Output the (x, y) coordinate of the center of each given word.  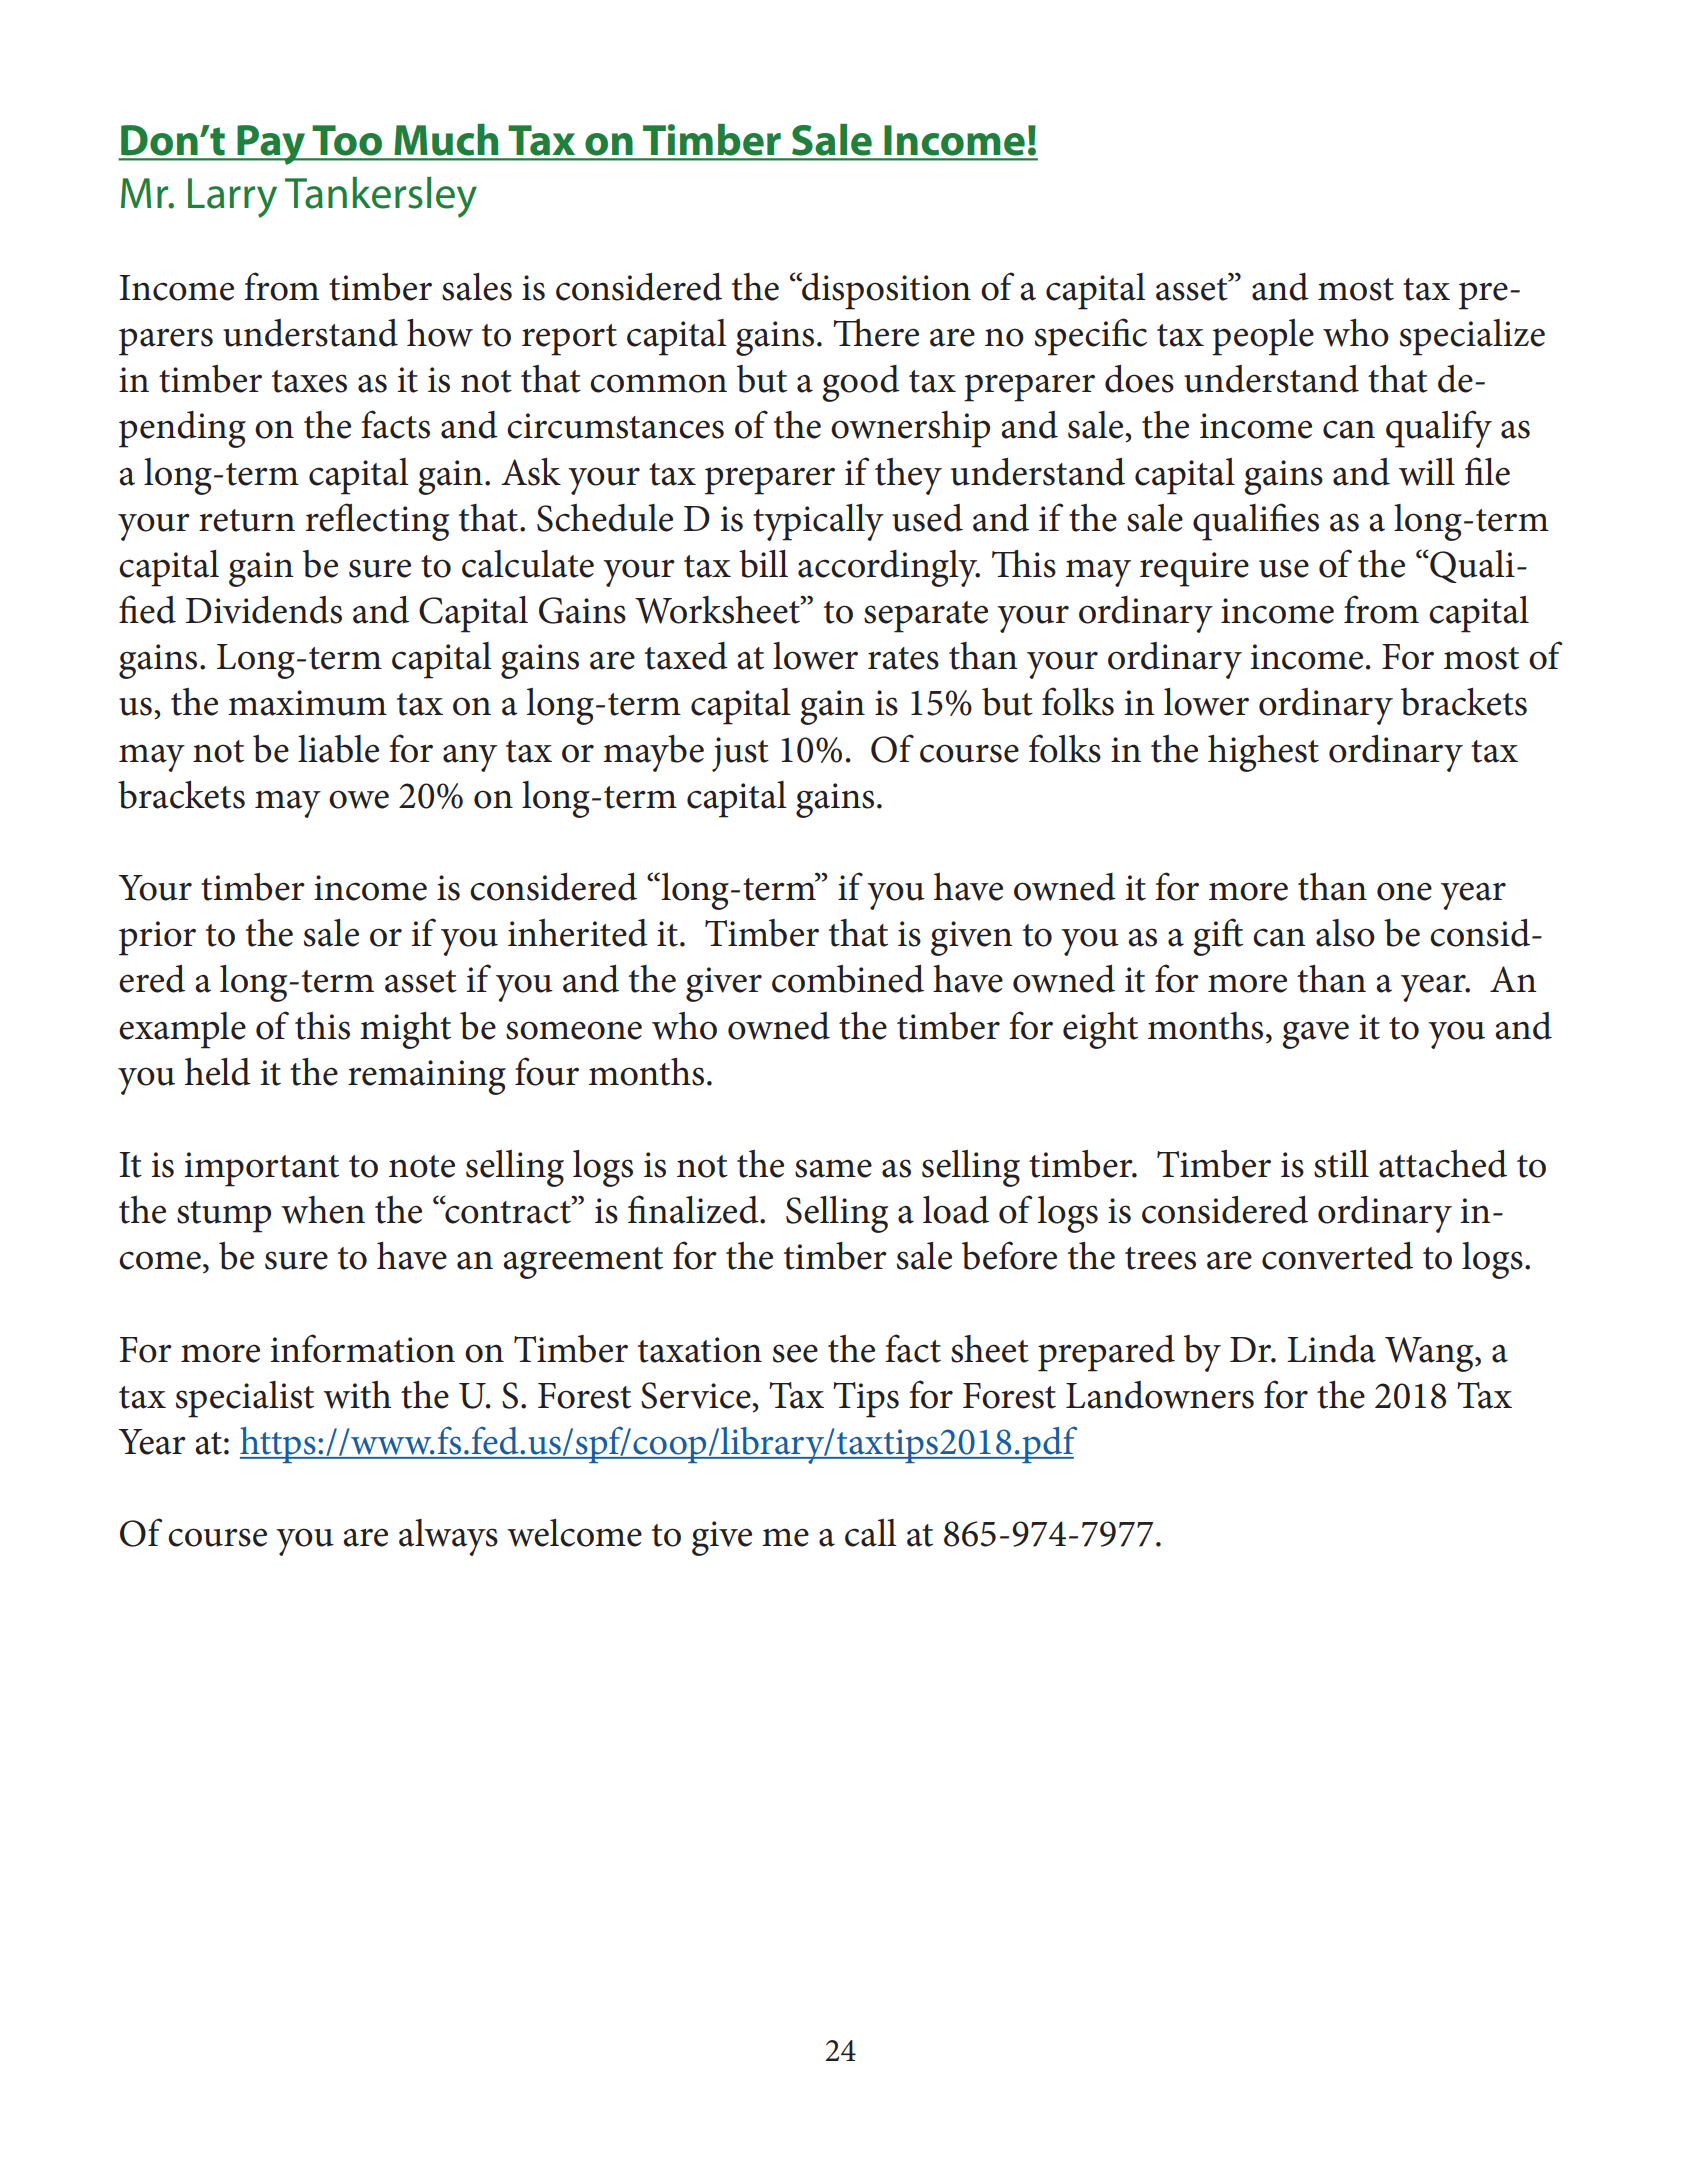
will (1427, 472)
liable (338, 749)
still (1341, 1164)
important (262, 1169)
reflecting (378, 522)
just (740, 754)
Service (697, 1395)
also (1345, 933)
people (1263, 337)
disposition (885, 291)
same (833, 1168)
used (927, 518)
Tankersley (381, 197)
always (448, 1537)
